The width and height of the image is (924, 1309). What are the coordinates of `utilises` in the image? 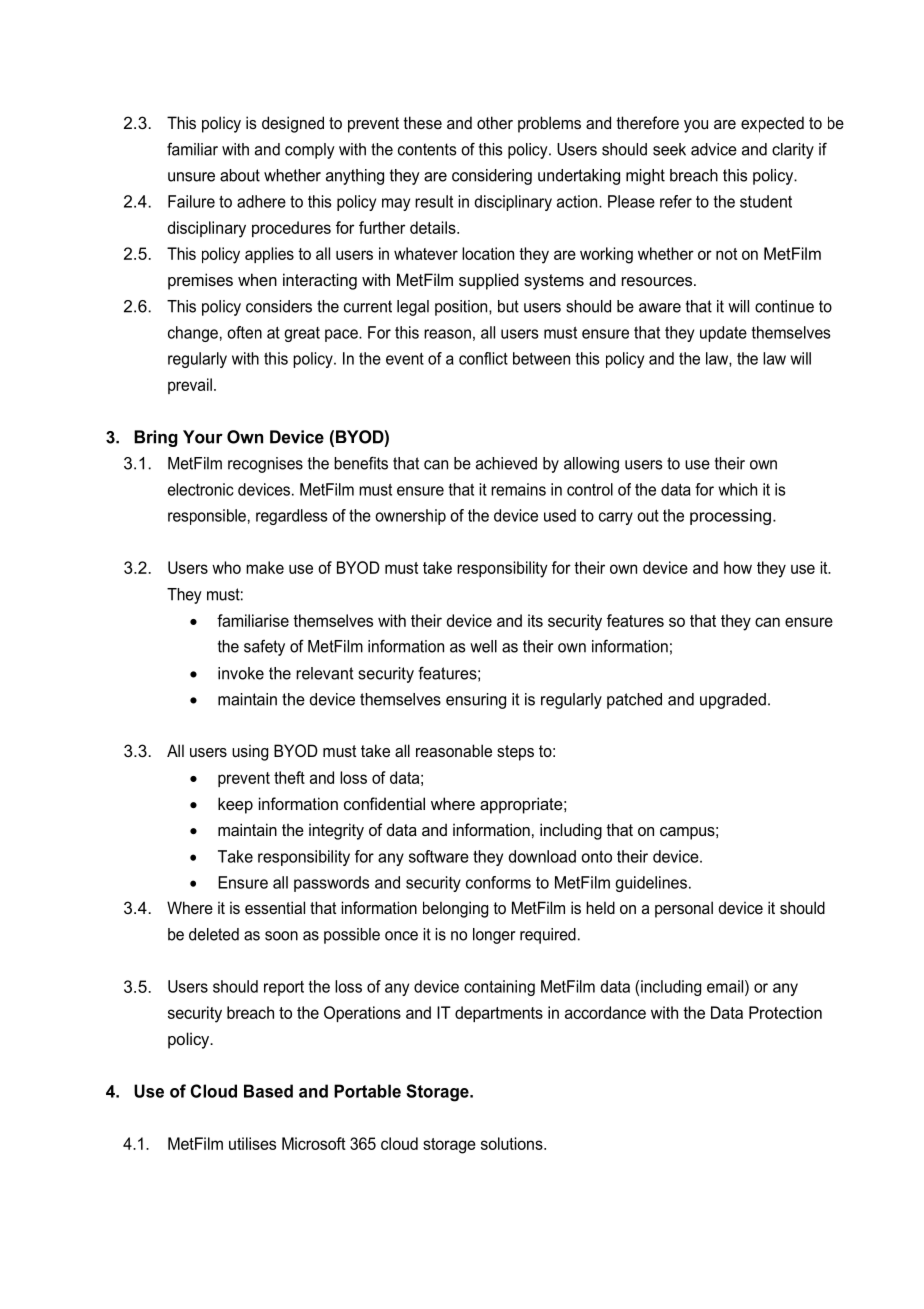 It's located at (252, 1143).
